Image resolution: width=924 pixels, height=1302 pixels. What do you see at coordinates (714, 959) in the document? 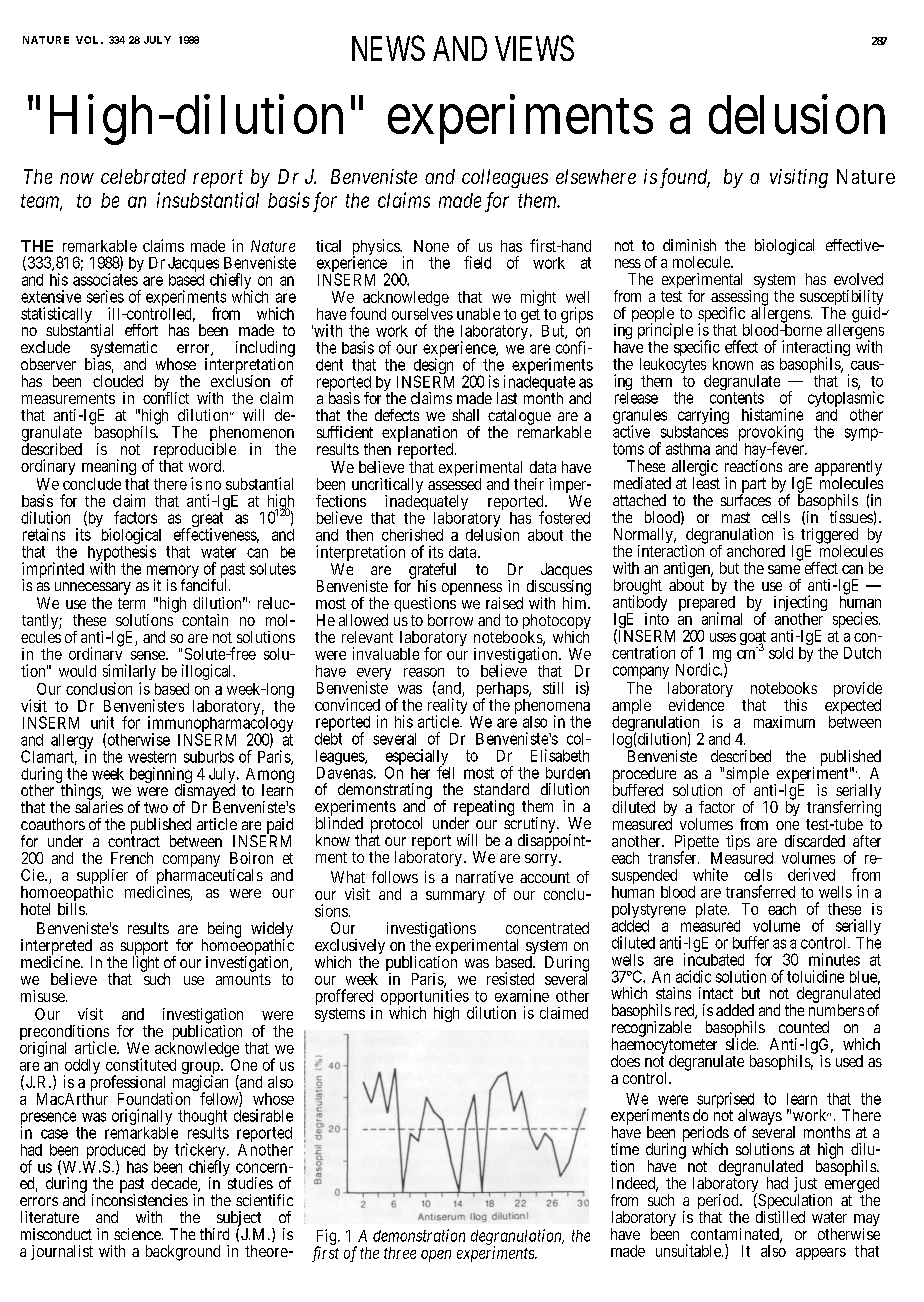
I see `incubated` at bounding box center [714, 959].
